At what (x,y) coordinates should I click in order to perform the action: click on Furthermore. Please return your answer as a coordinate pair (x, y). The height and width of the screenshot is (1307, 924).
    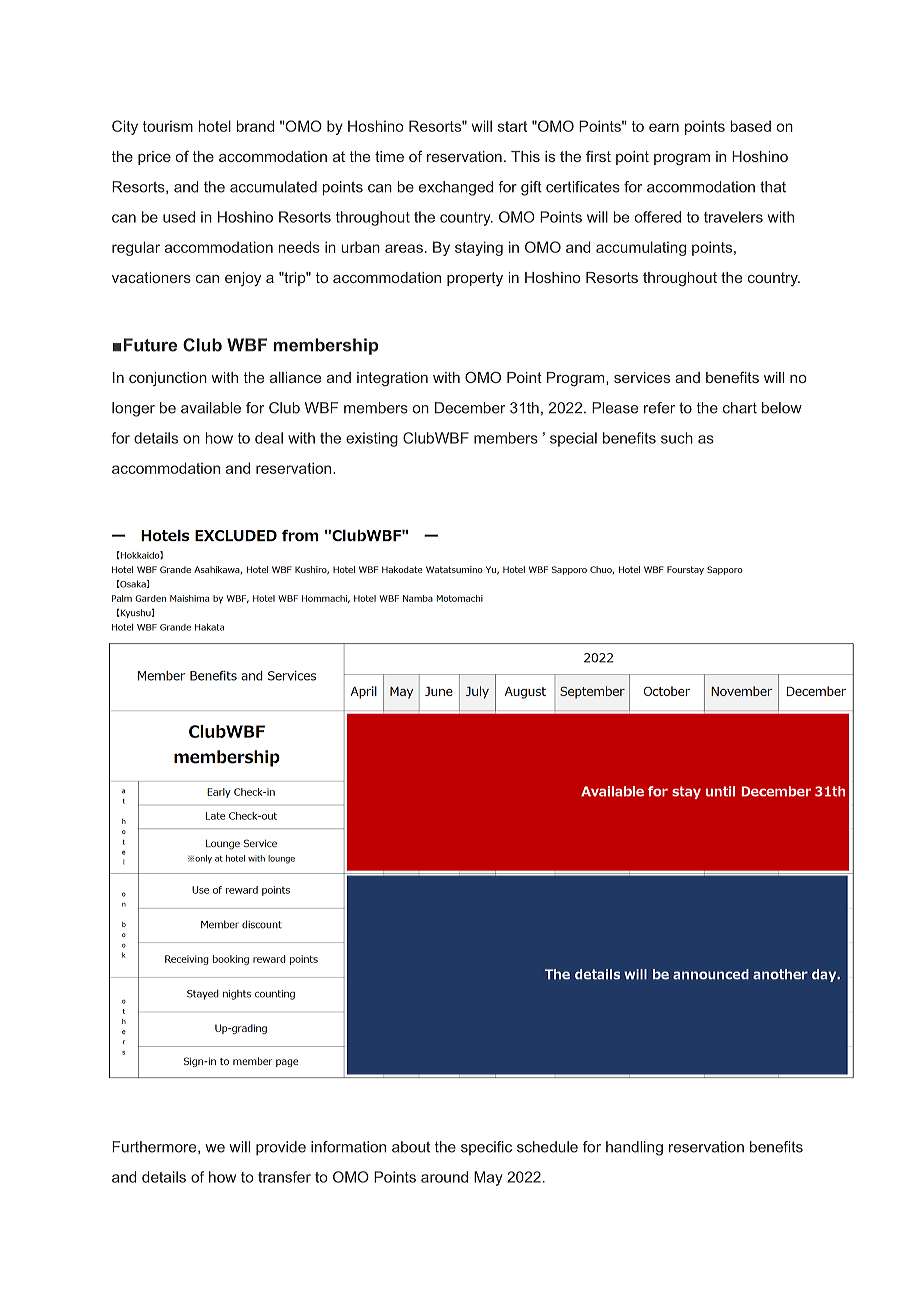
    Looking at the image, I should click on (156, 1147).
